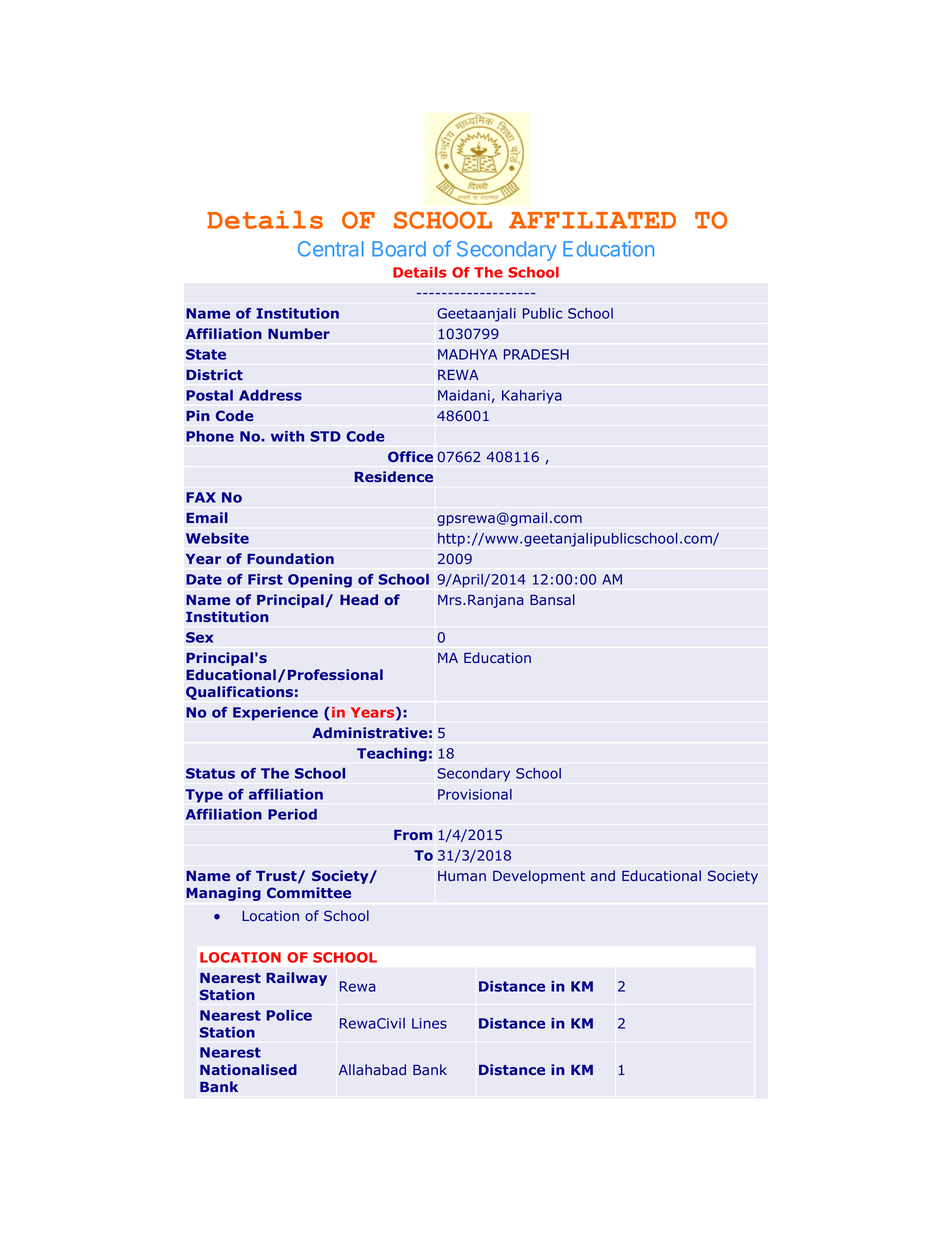  What do you see at coordinates (399, 249) in the document?
I see `Board` at bounding box center [399, 249].
